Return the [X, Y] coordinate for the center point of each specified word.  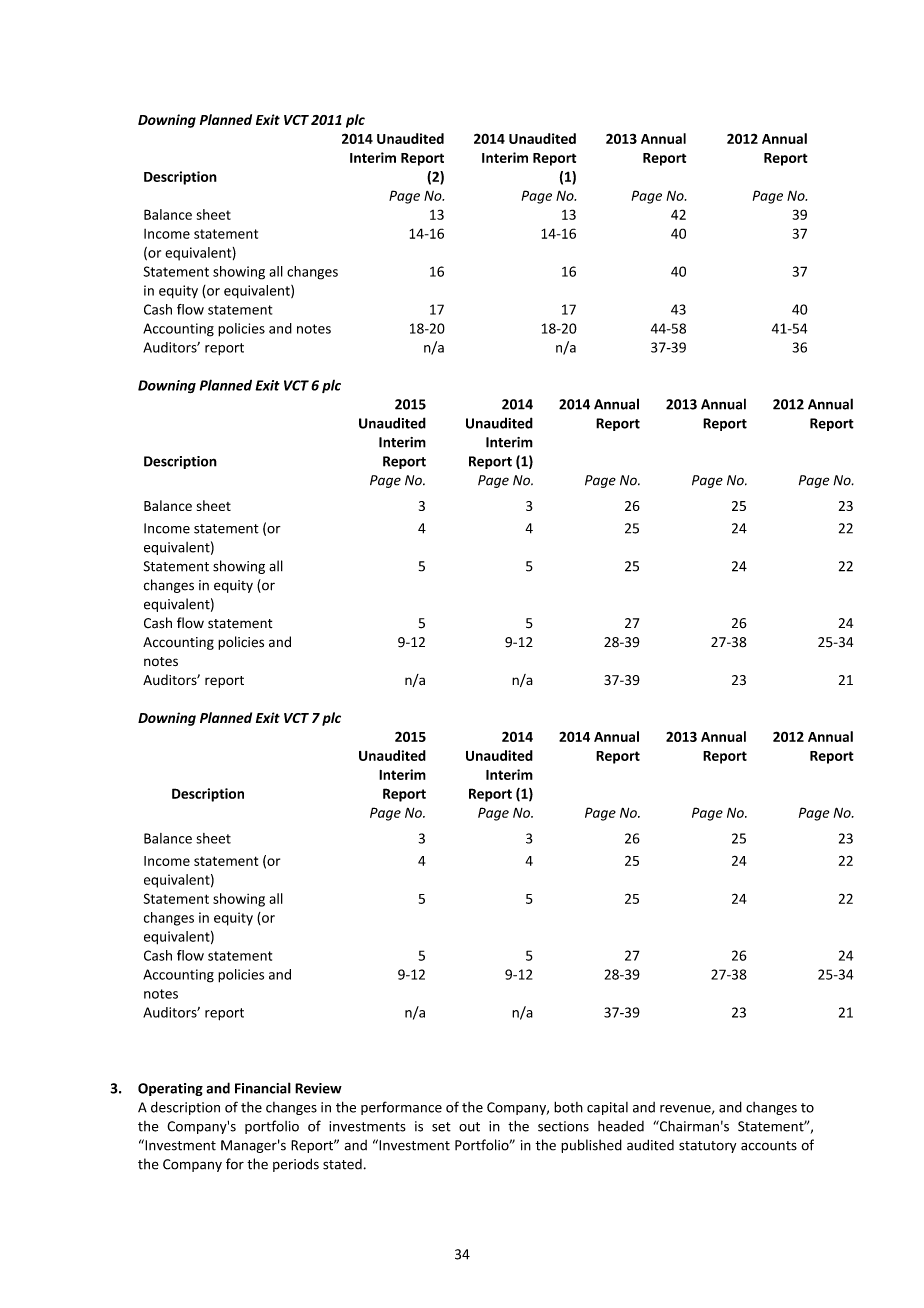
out [469, 1127]
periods [296, 1165]
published [591, 1146]
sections [563, 1126]
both [568, 1107]
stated [342, 1164]
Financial [263, 1088]
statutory [707, 1147]
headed [621, 1126]
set [441, 1127]
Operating [170, 1089]
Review [318, 1088]
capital [607, 1108]
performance [401, 1108]
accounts [769, 1146]
